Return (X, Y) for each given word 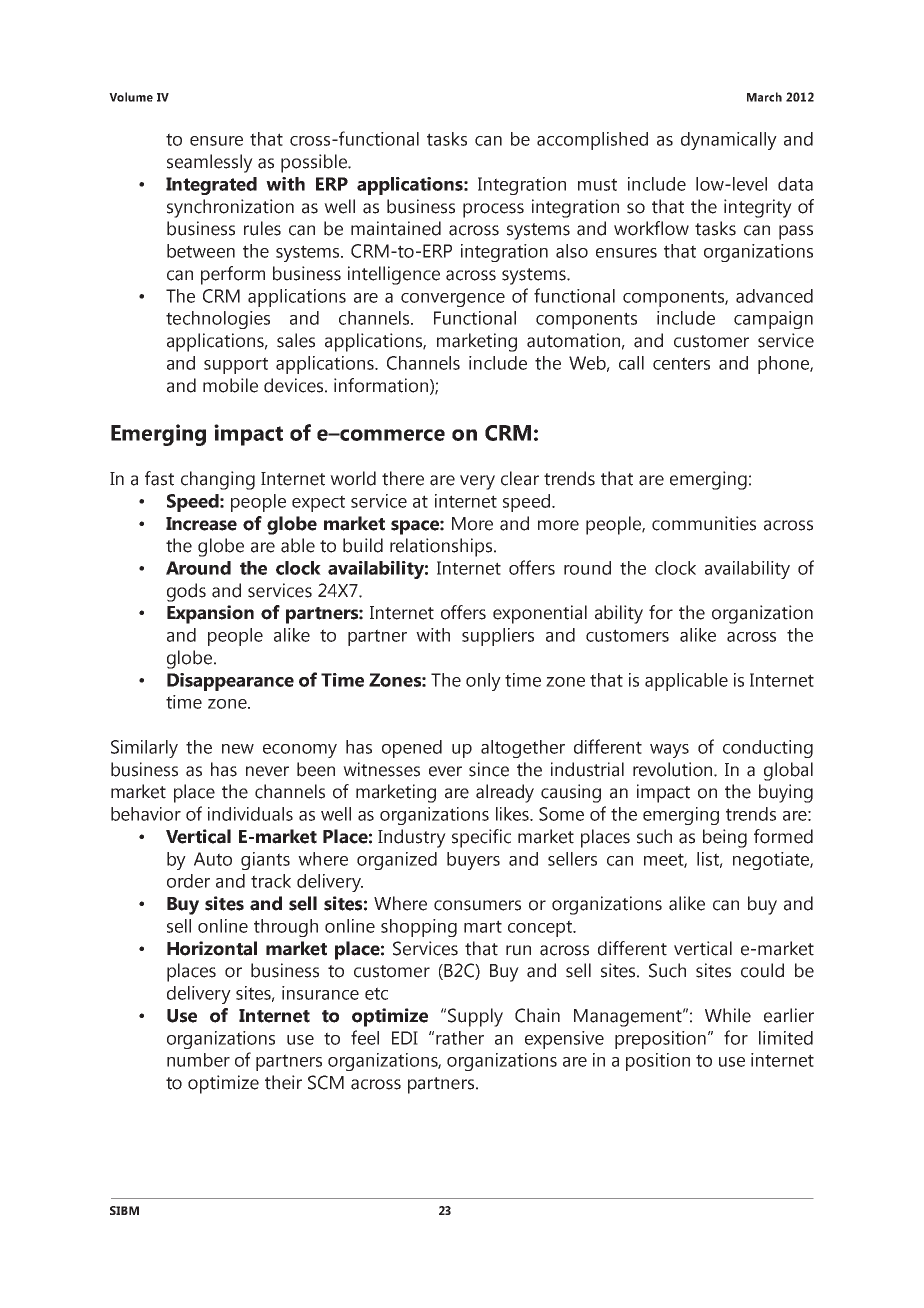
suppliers (498, 637)
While (728, 1015)
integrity (758, 208)
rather (460, 1038)
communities (704, 523)
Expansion (210, 614)
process (493, 210)
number (198, 1060)
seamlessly (210, 163)
